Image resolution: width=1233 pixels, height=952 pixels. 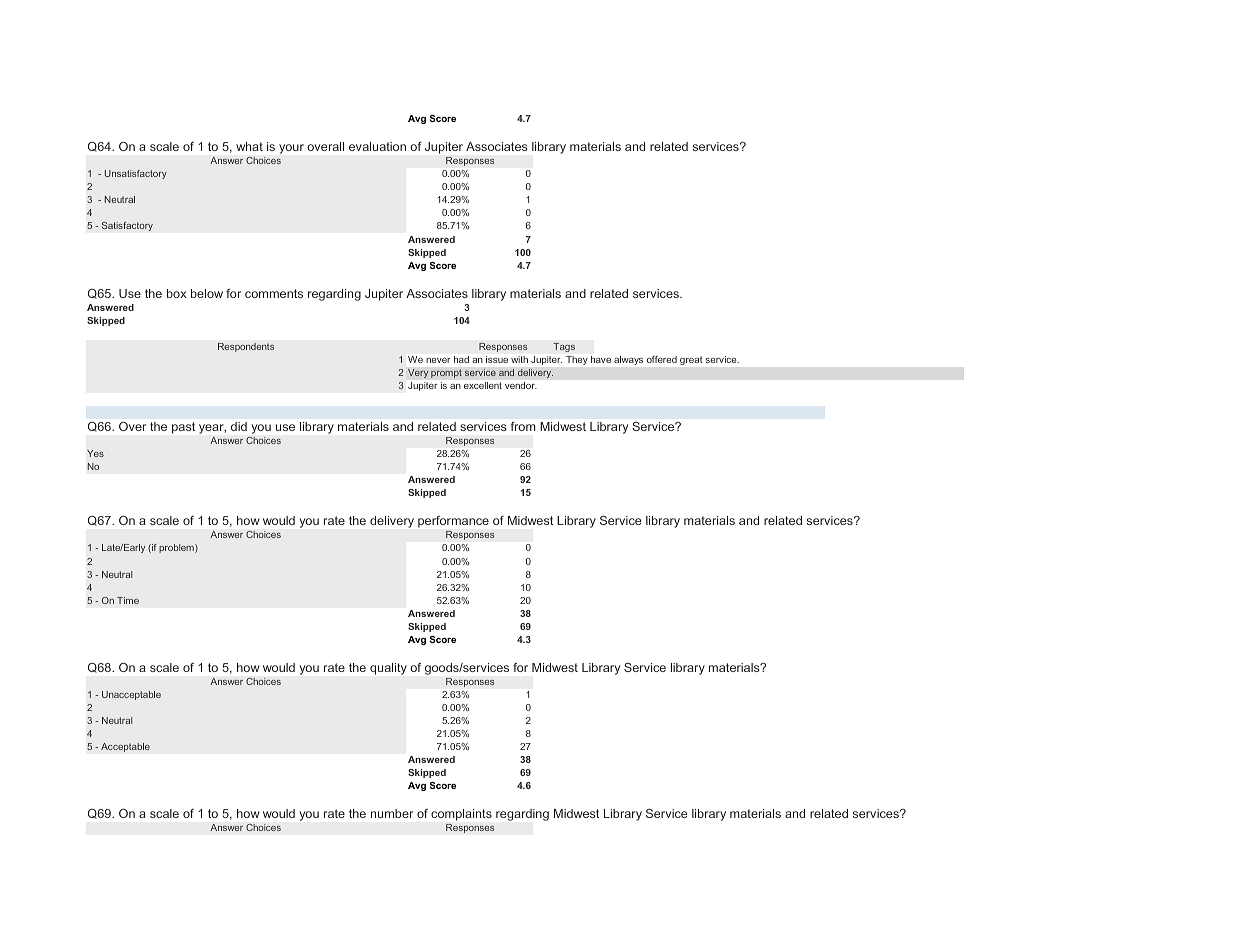 What do you see at coordinates (523, 426) in the page?
I see `from` at bounding box center [523, 426].
